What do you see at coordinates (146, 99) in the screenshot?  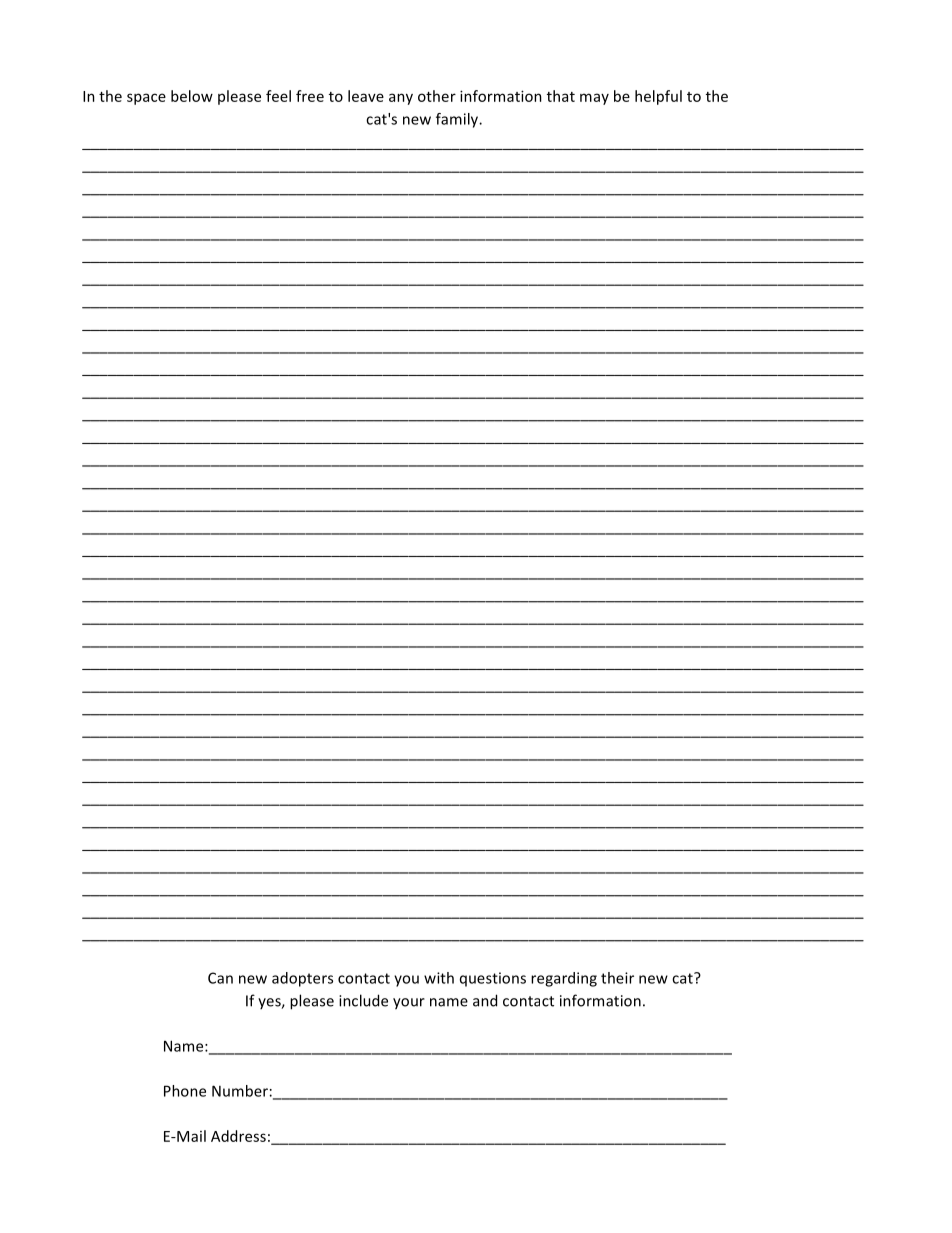 I see `space` at bounding box center [146, 99].
